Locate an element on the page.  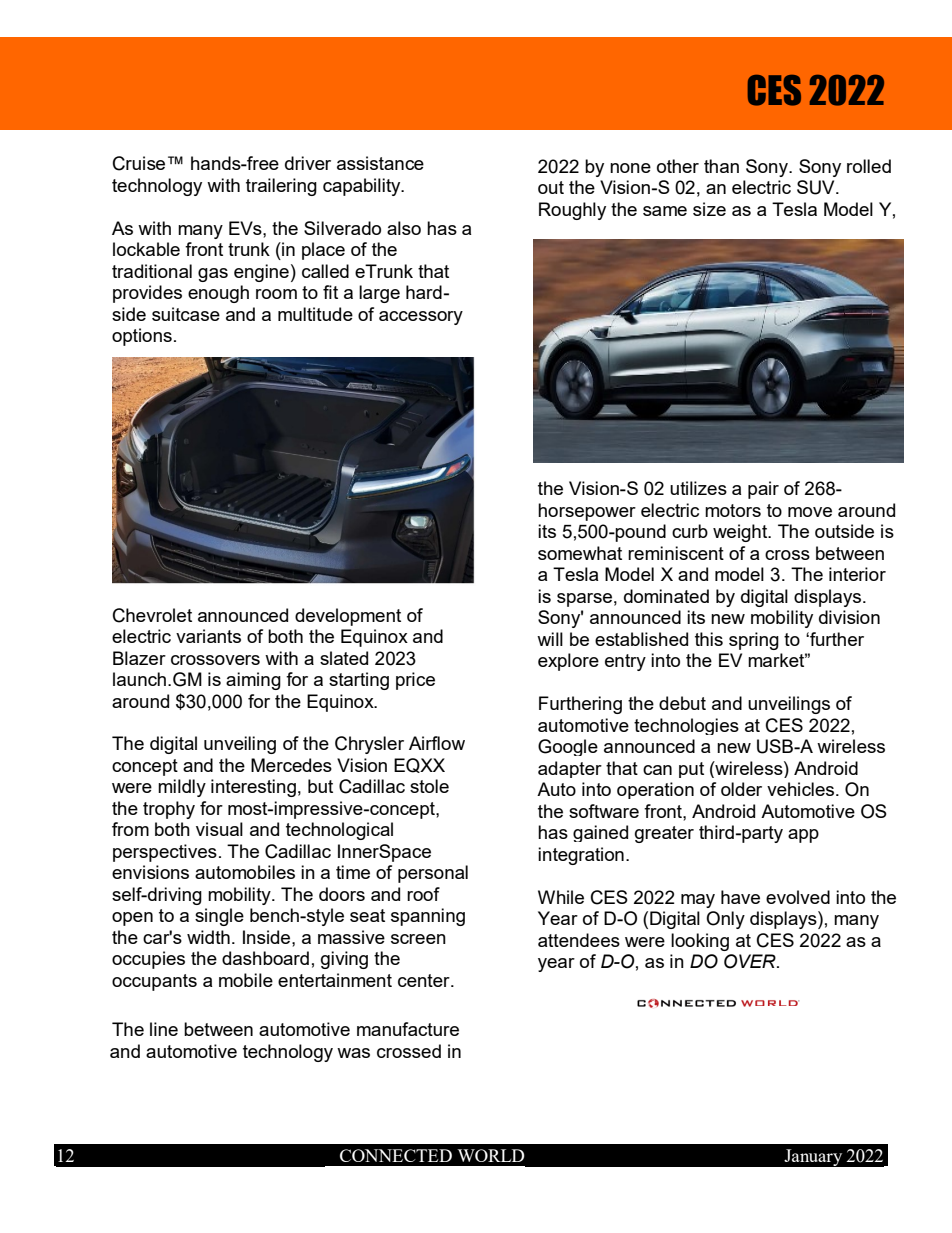
Cruise is located at coordinates (139, 163).
